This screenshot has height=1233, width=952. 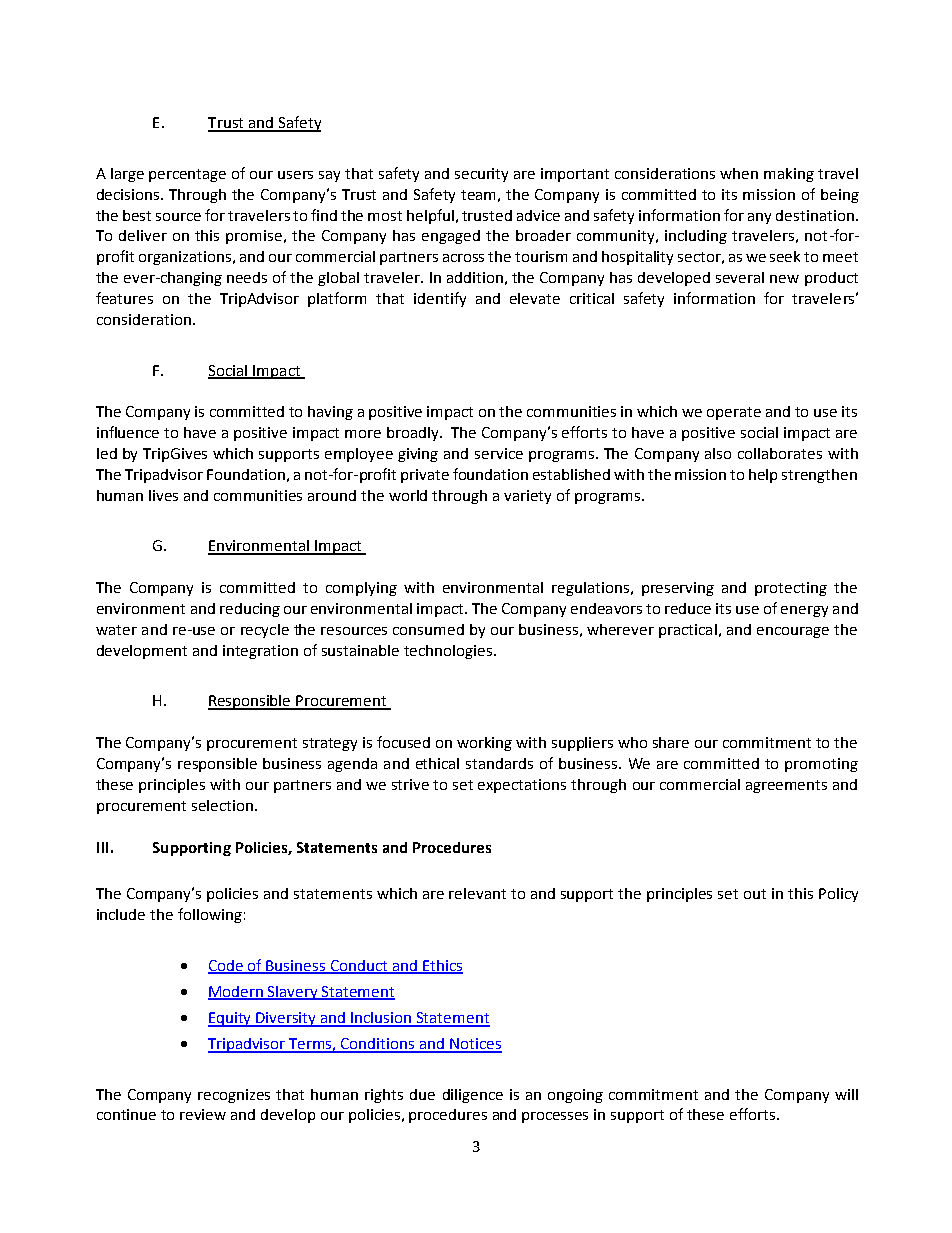 I want to click on selection, so click(x=222, y=805).
